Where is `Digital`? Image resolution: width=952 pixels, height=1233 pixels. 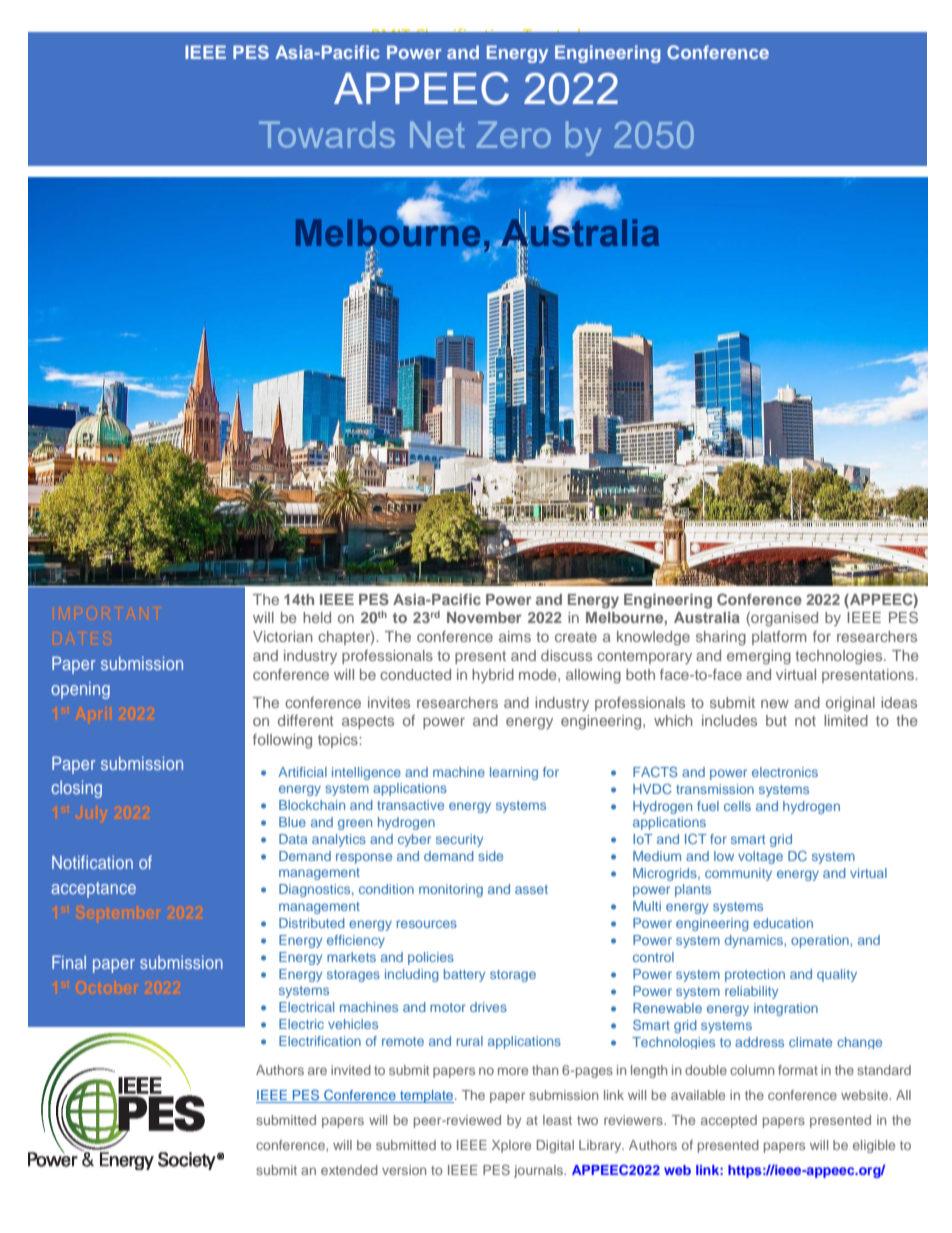
Digital is located at coordinates (555, 1146).
